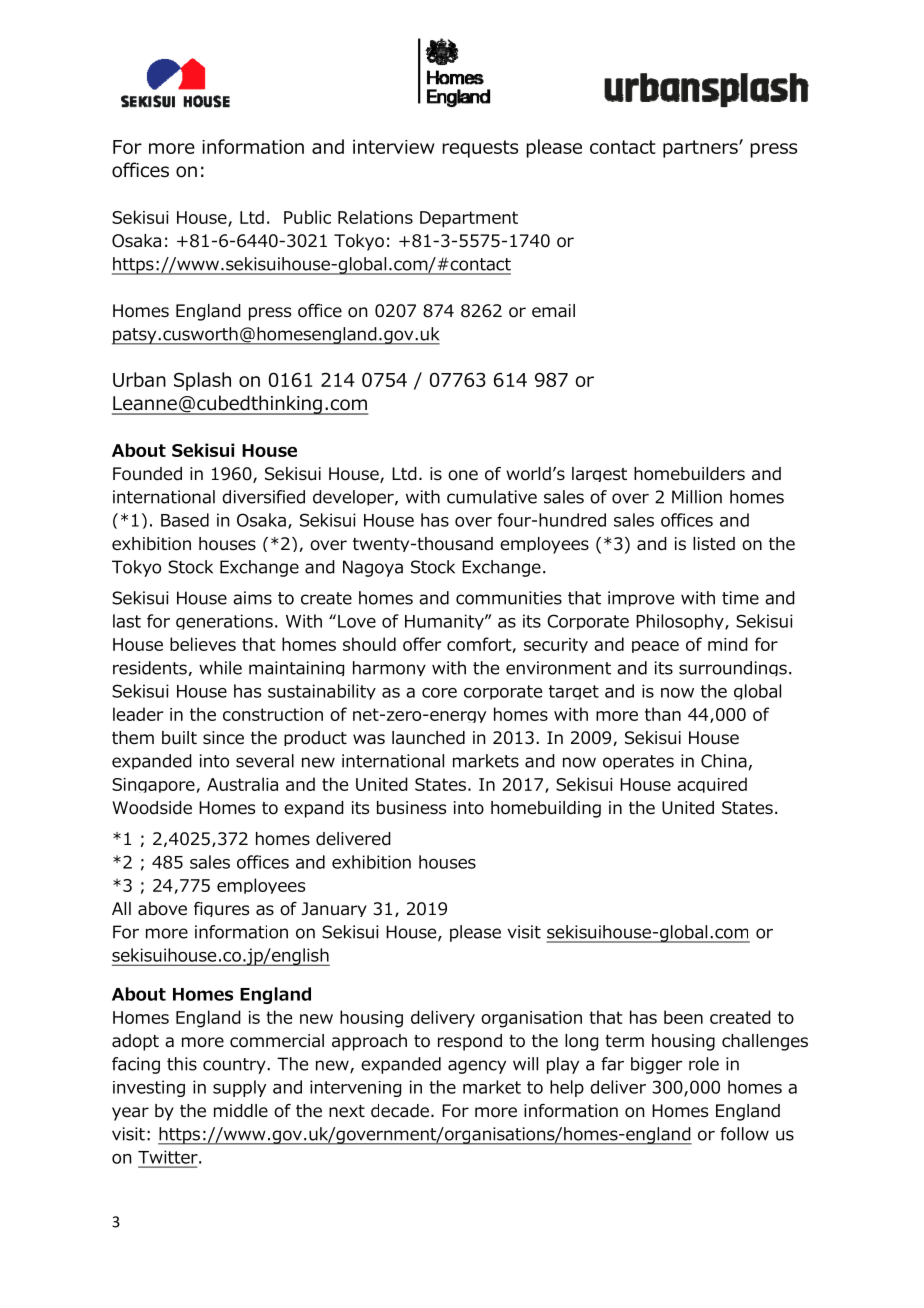 This screenshot has height=1308, width=924. What do you see at coordinates (307, 217) in the screenshot?
I see `Public` at bounding box center [307, 217].
